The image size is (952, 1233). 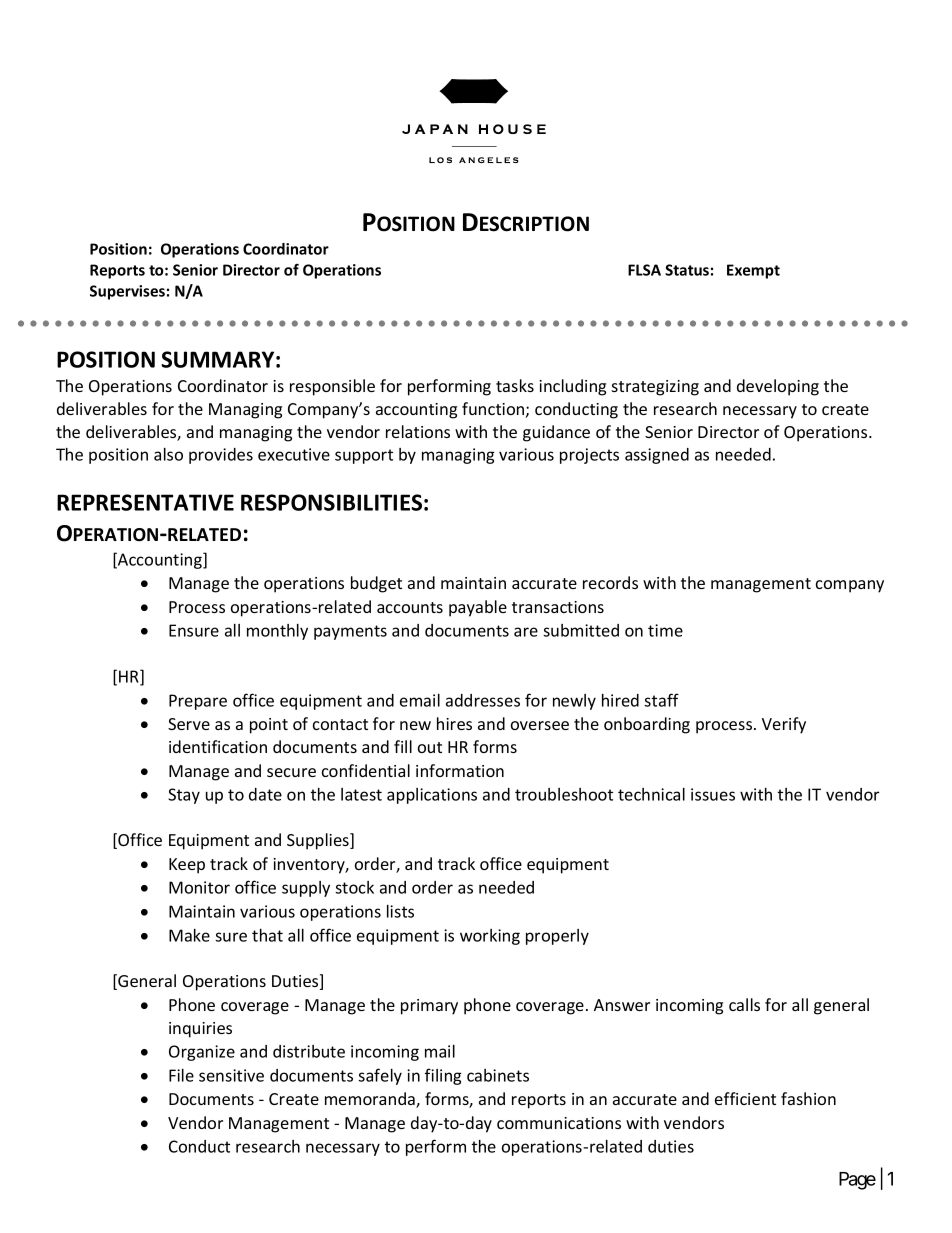 I want to click on efficient, so click(x=745, y=1098).
